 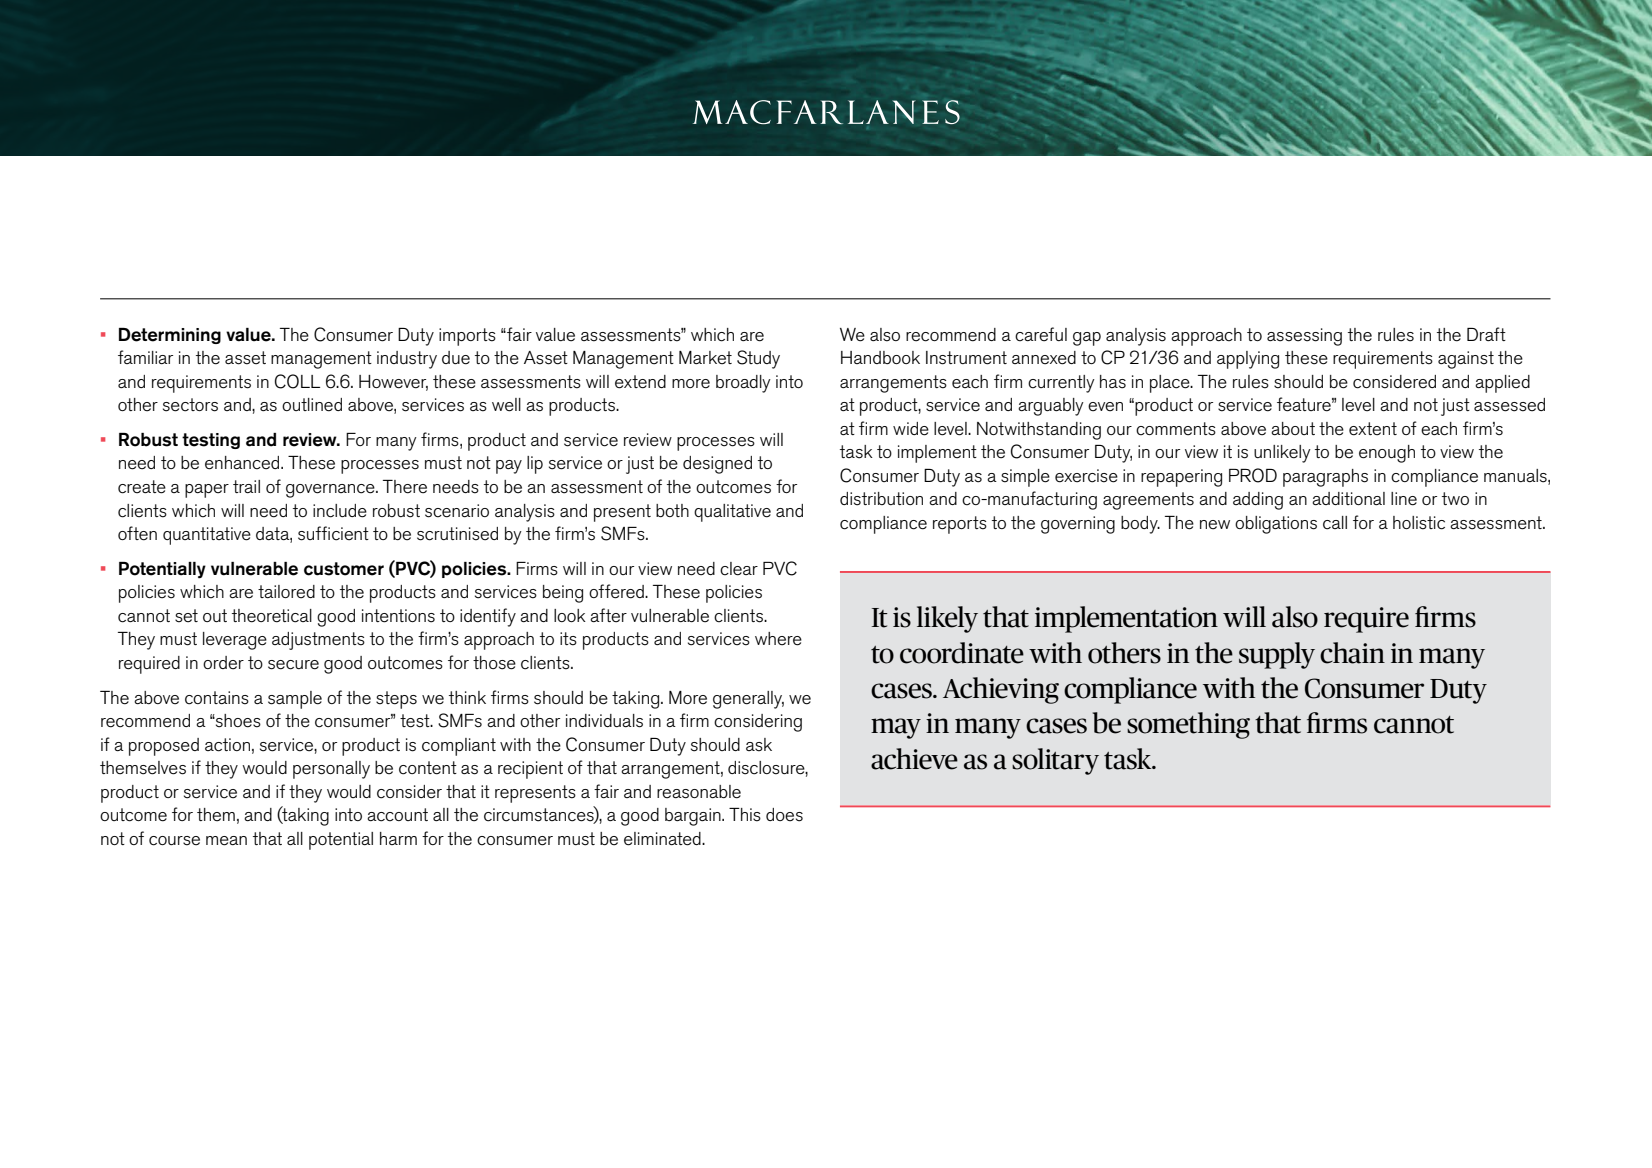 What do you see at coordinates (784, 815) in the page?
I see `does` at bounding box center [784, 815].
